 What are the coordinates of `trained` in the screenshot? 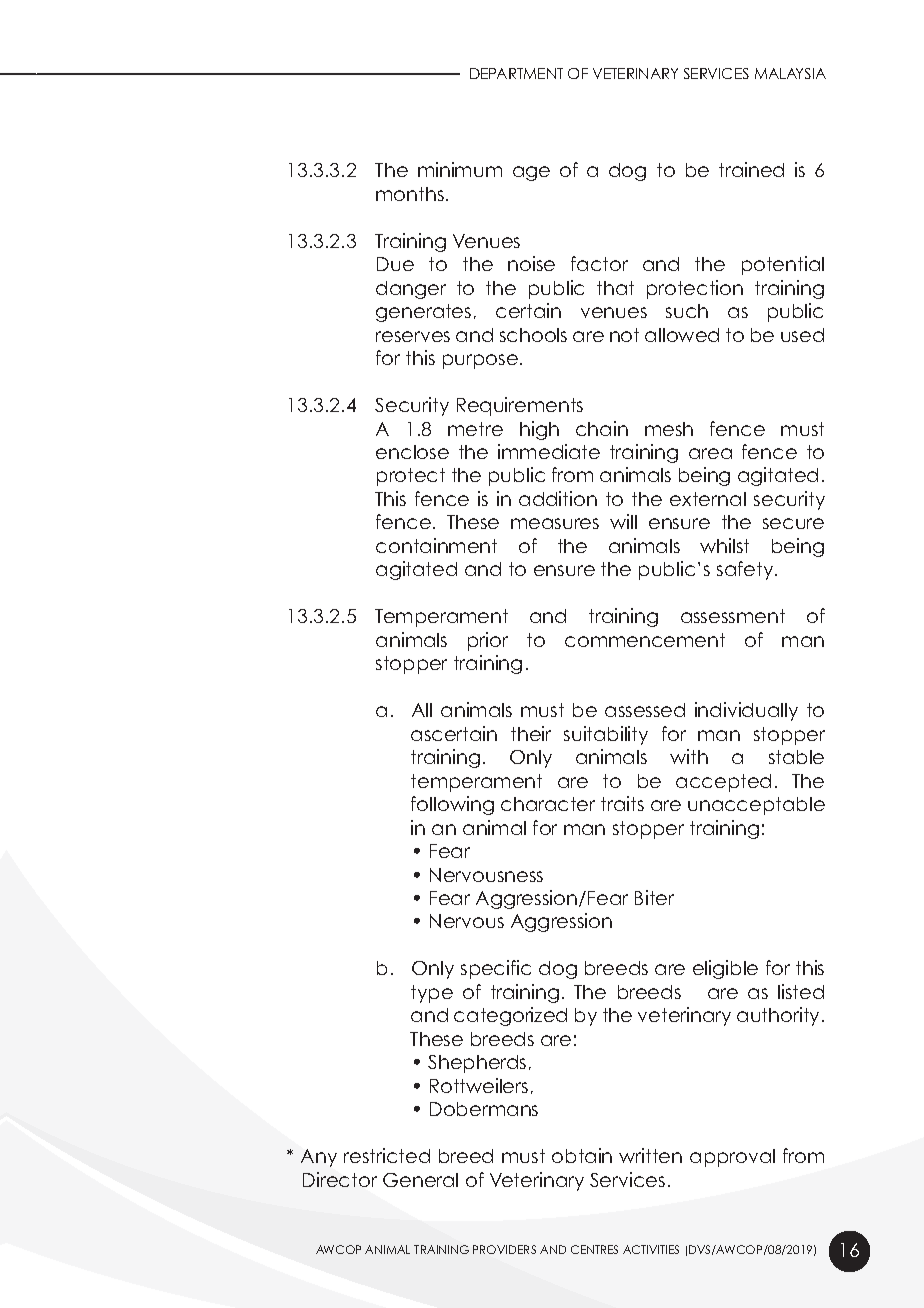 It's located at (751, 169).
